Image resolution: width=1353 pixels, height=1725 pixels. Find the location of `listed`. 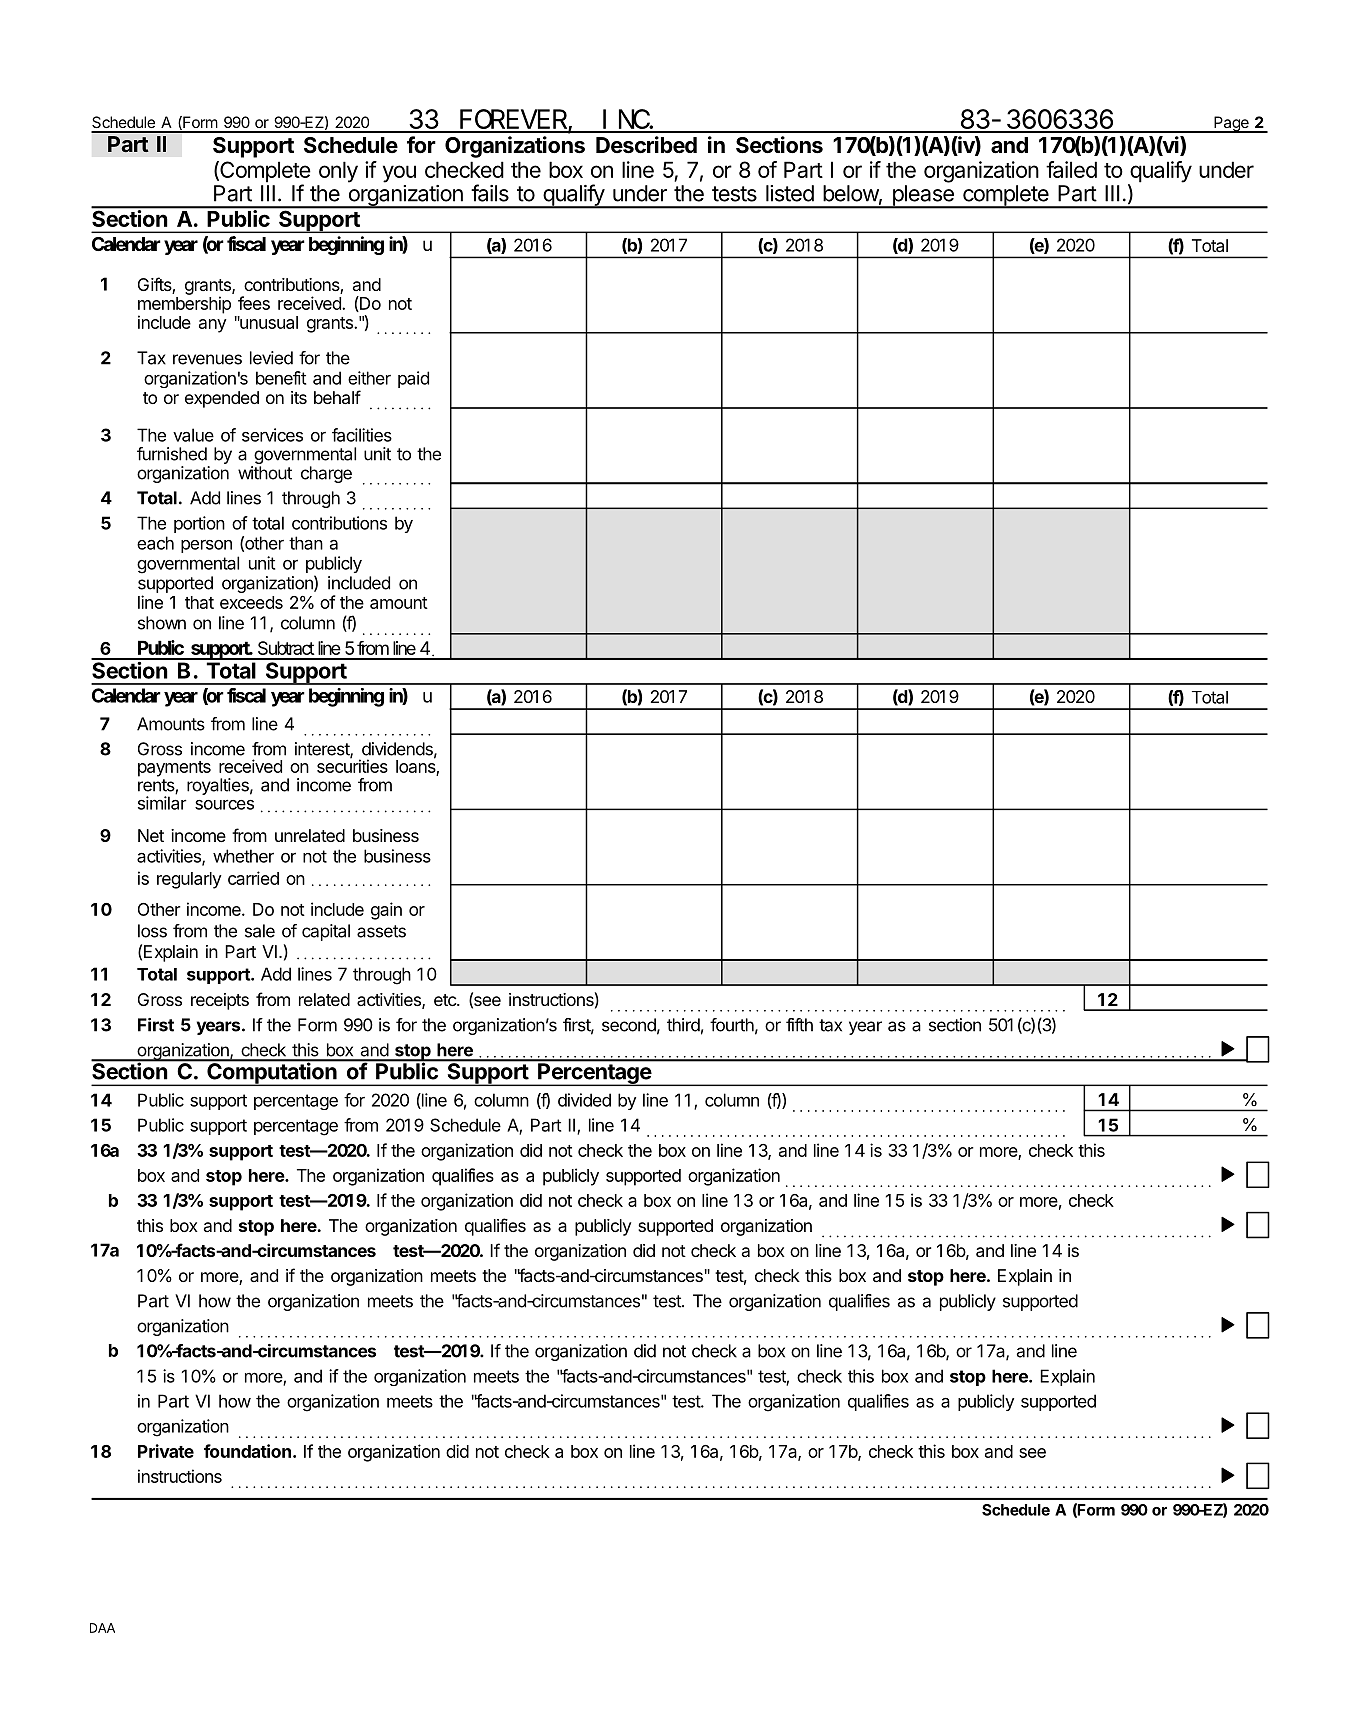

listed is located at coordinates (790, 193).
